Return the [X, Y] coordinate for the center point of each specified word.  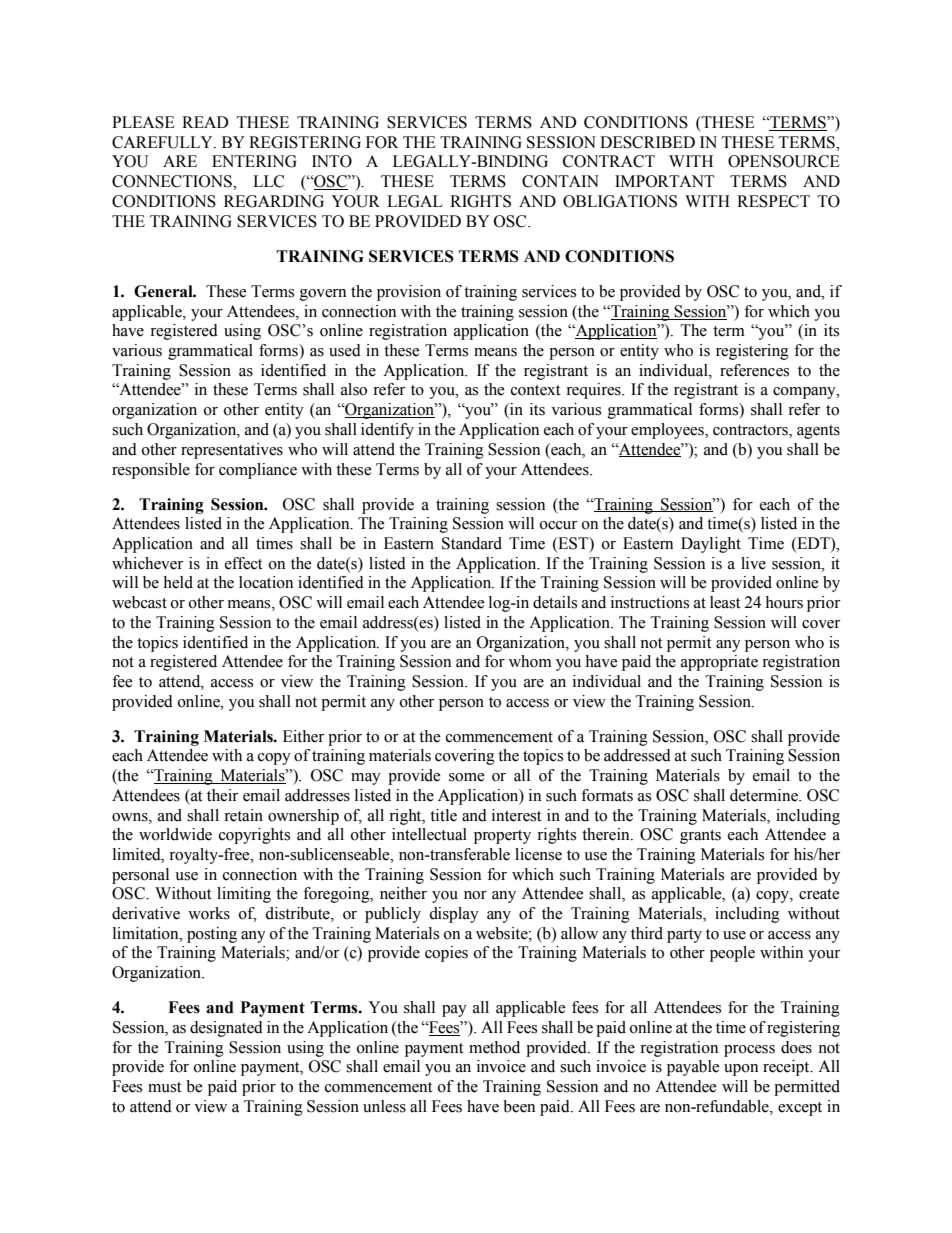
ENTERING [254, 161]
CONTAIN [560, 181]
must [164, 1087]
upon [741, 1070]
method [494, 1047]
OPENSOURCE [784, 161]
